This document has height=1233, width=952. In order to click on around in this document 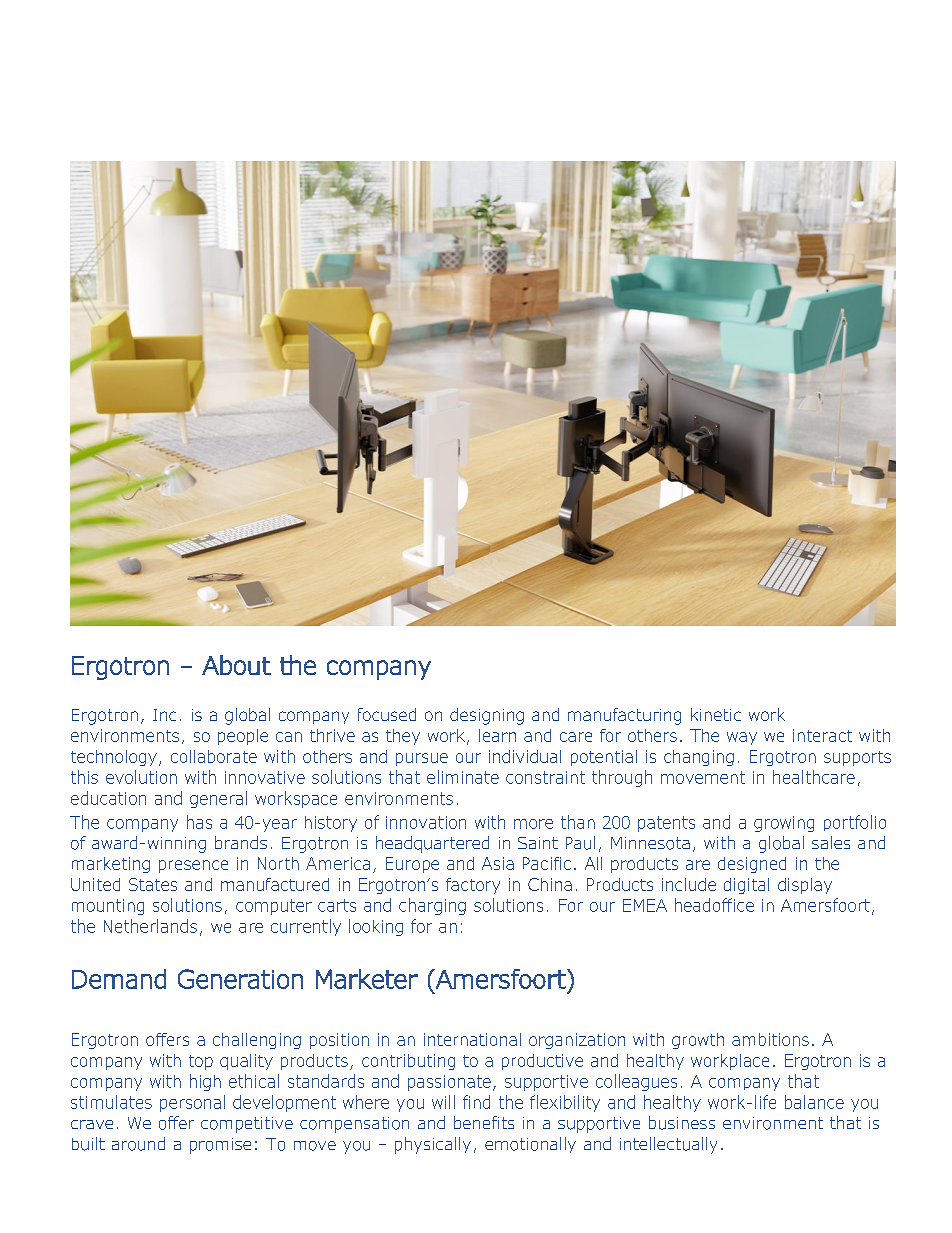, I will do `click(138, 1144)`.
